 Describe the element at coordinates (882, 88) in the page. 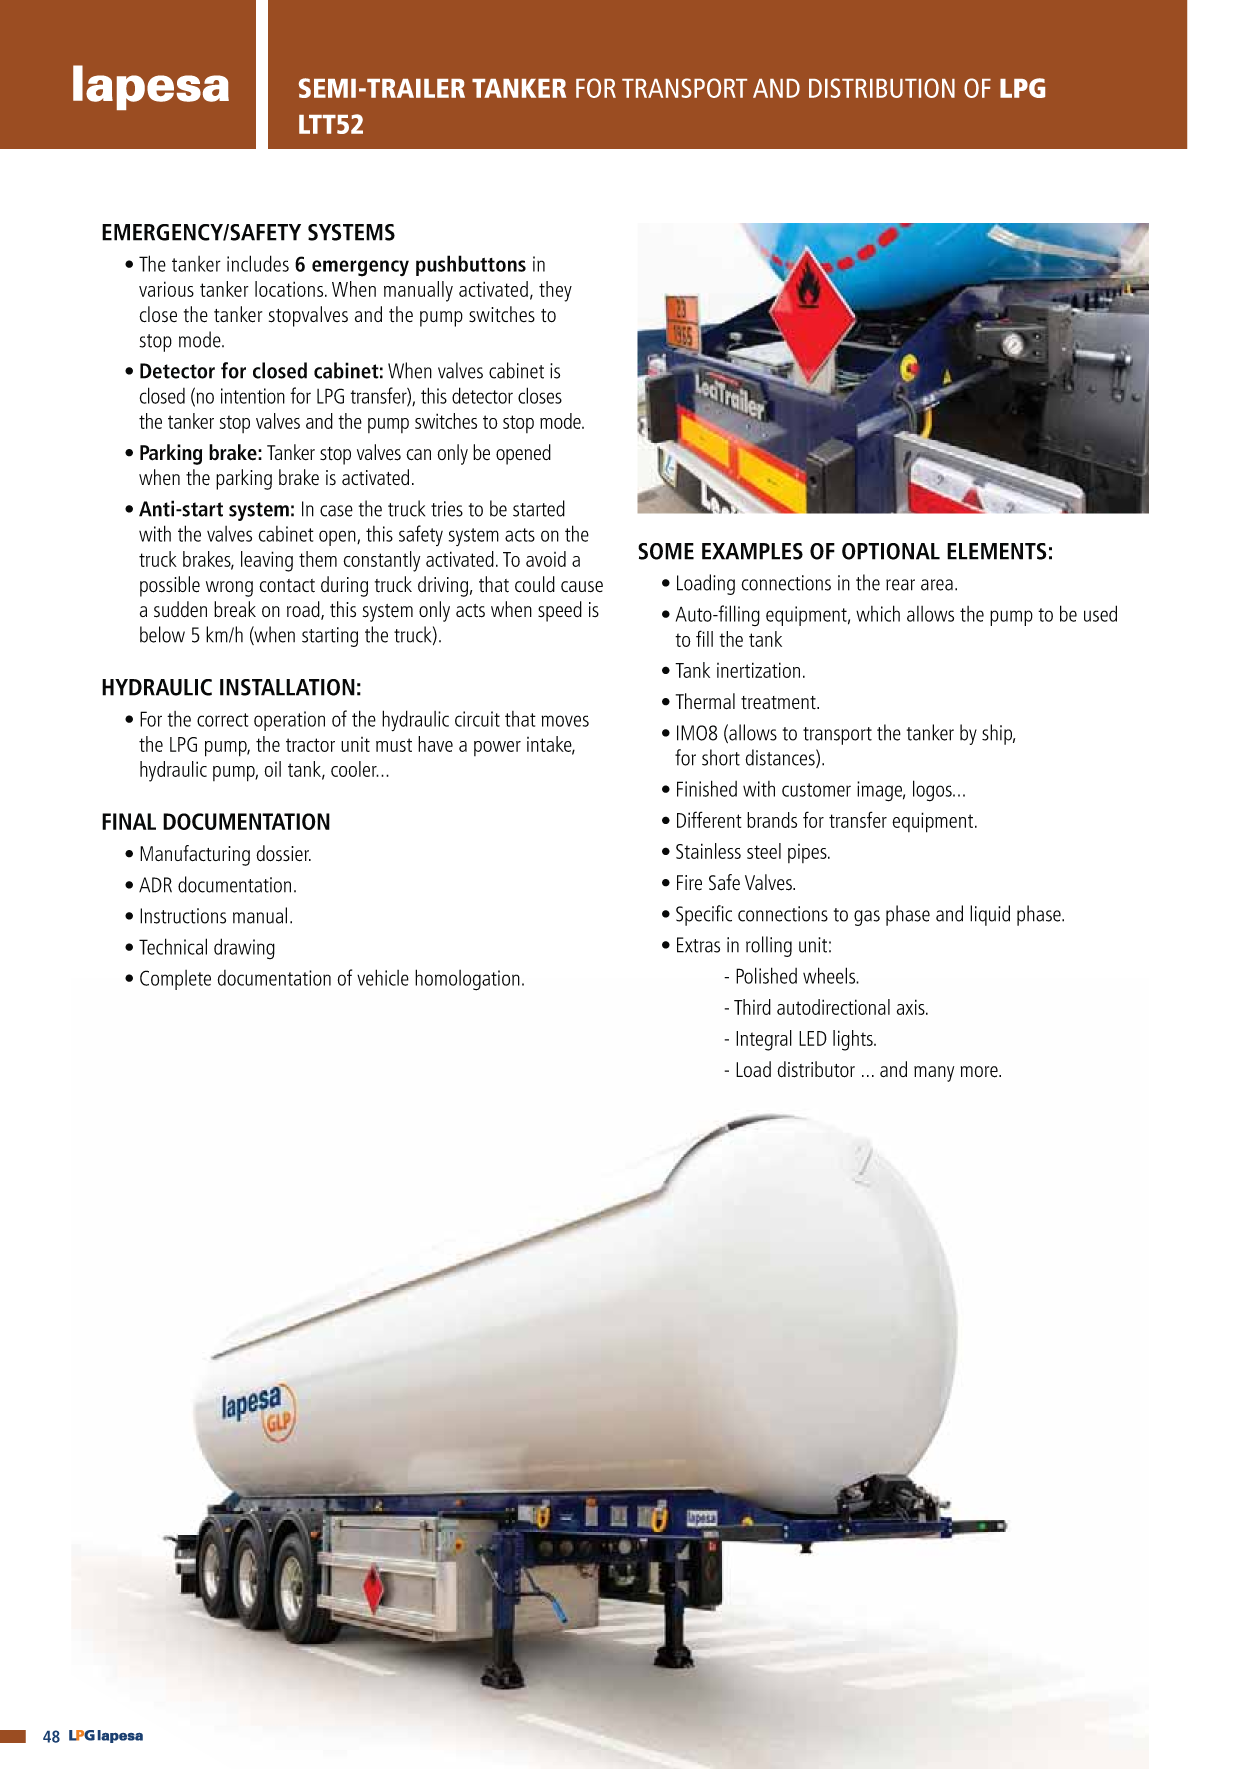

I see `DISTRIBUTION` at that location.
